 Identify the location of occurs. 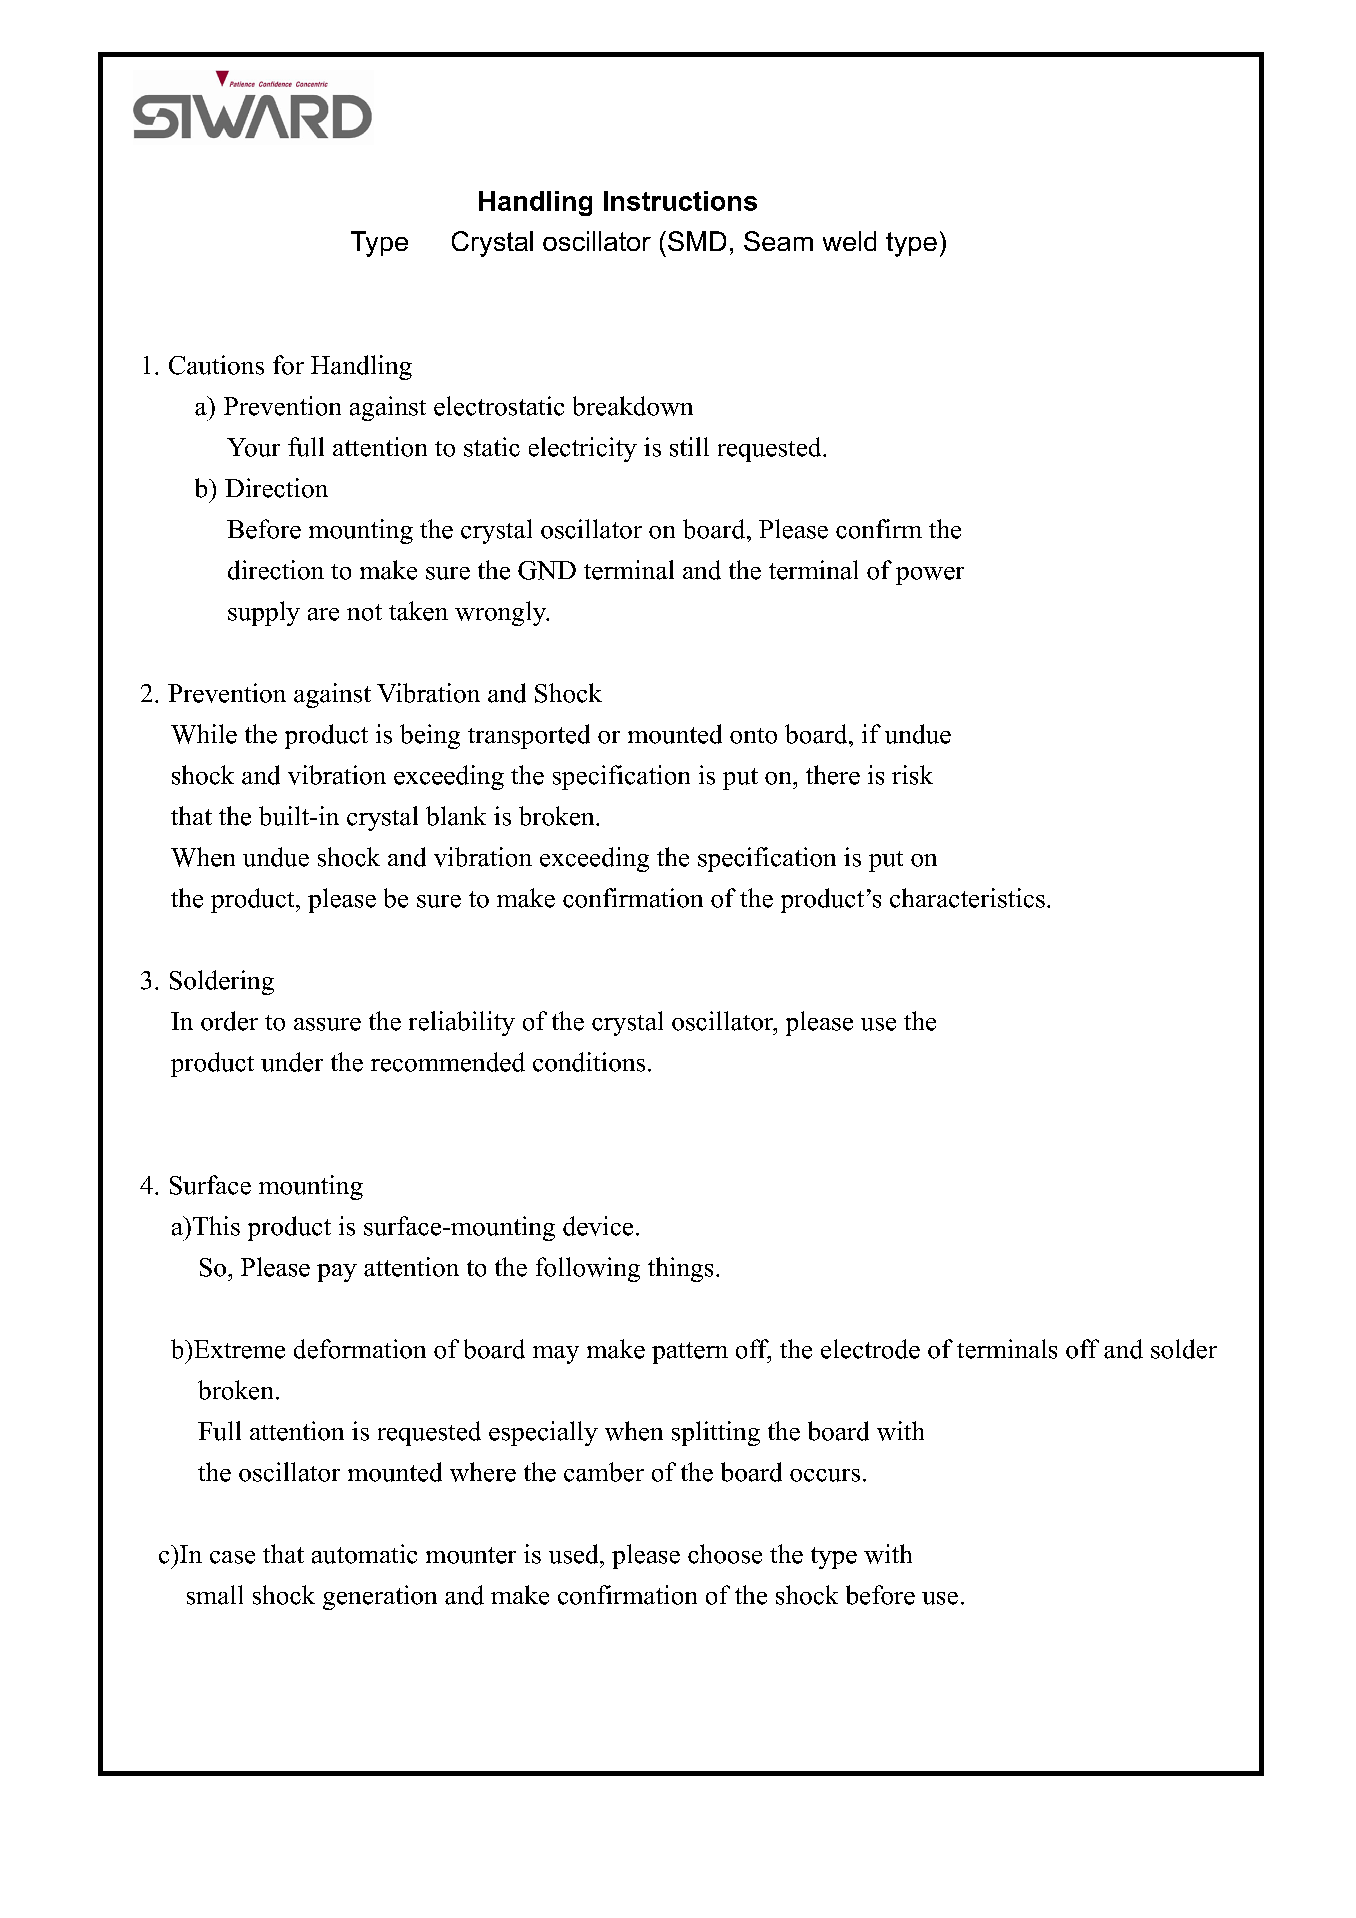
(825, 1475).
